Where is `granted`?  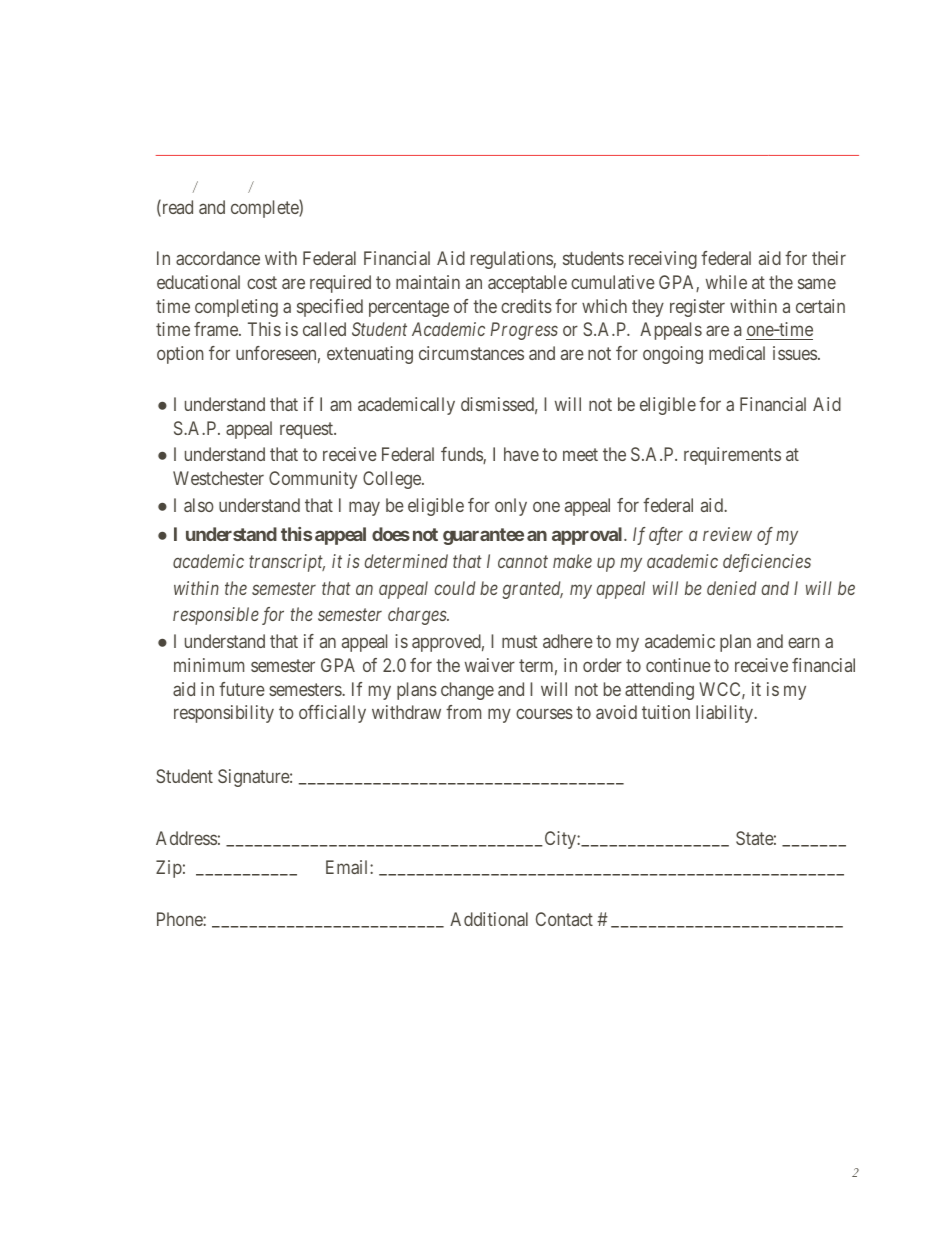 granted is located at coordinates (533, 590).
